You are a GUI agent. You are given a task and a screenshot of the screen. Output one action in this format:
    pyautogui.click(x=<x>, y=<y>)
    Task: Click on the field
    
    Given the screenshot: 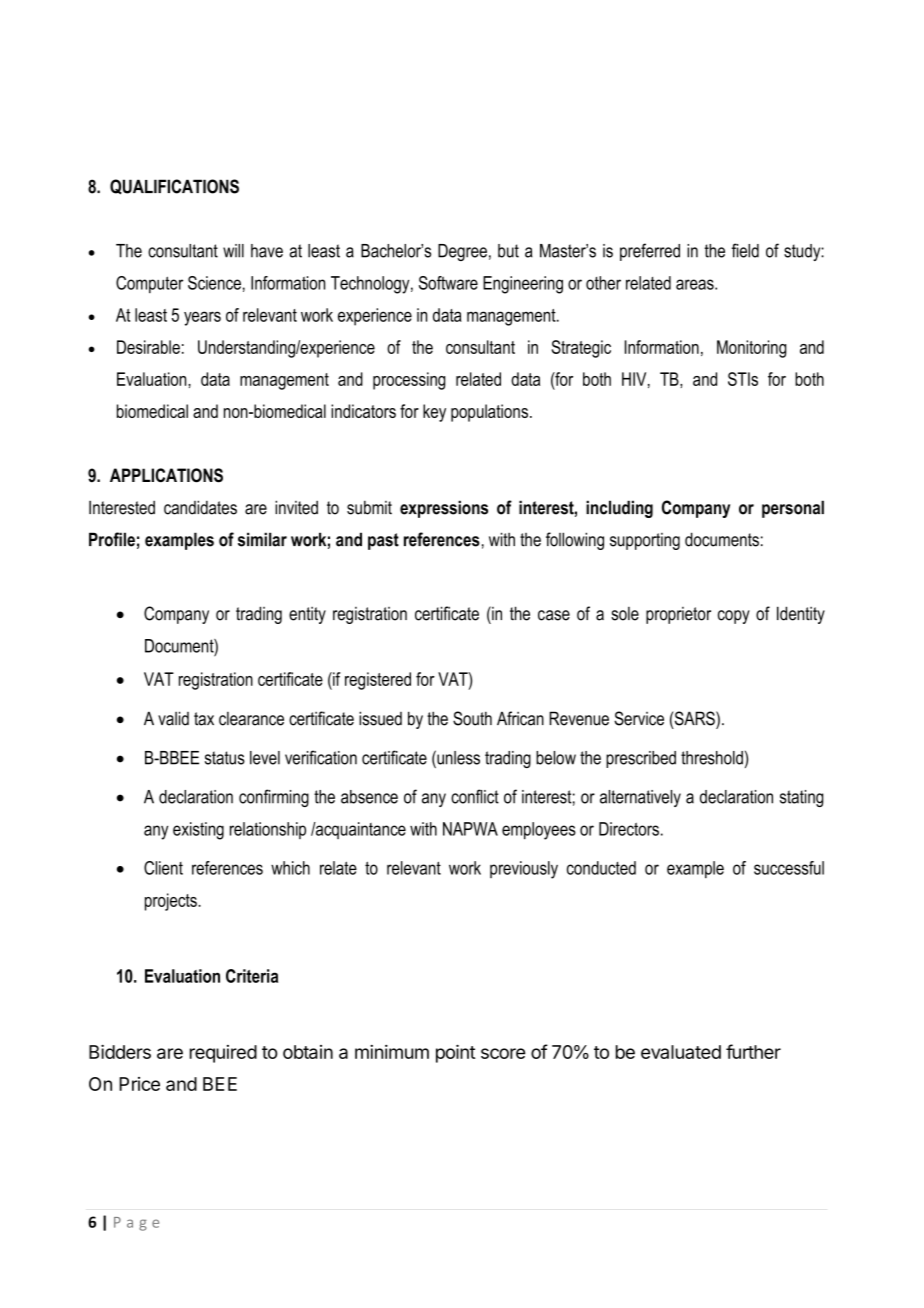 What is the action you would take?
    pyautogui.click(x=745, y=250)
